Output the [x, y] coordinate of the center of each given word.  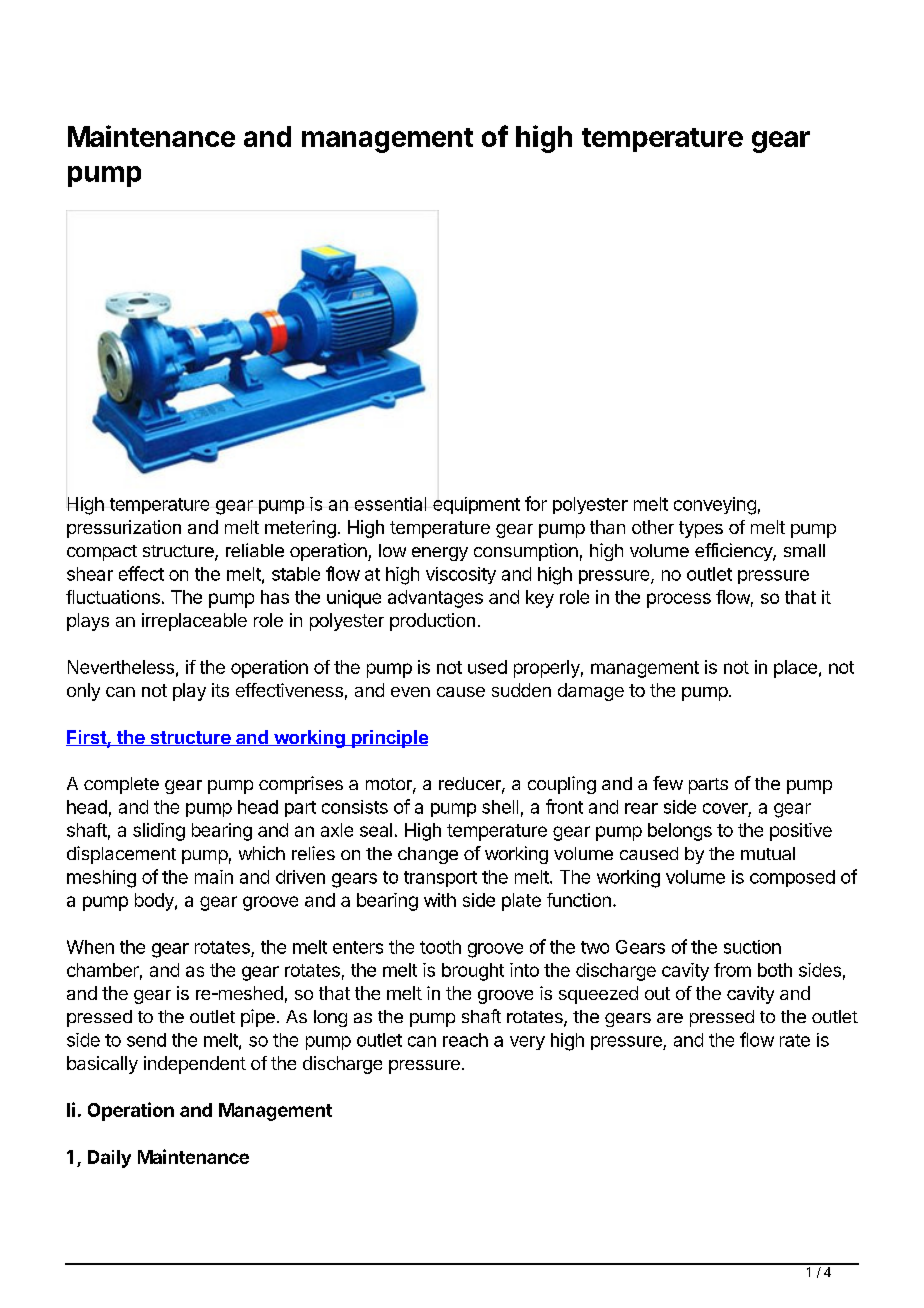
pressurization [124, 529]
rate [795, 1040]
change [428, 855]
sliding [159, 832]
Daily [109, 1159]
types [701, 529]
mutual [768, 853]
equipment [476, 505]
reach [465, 1040]
